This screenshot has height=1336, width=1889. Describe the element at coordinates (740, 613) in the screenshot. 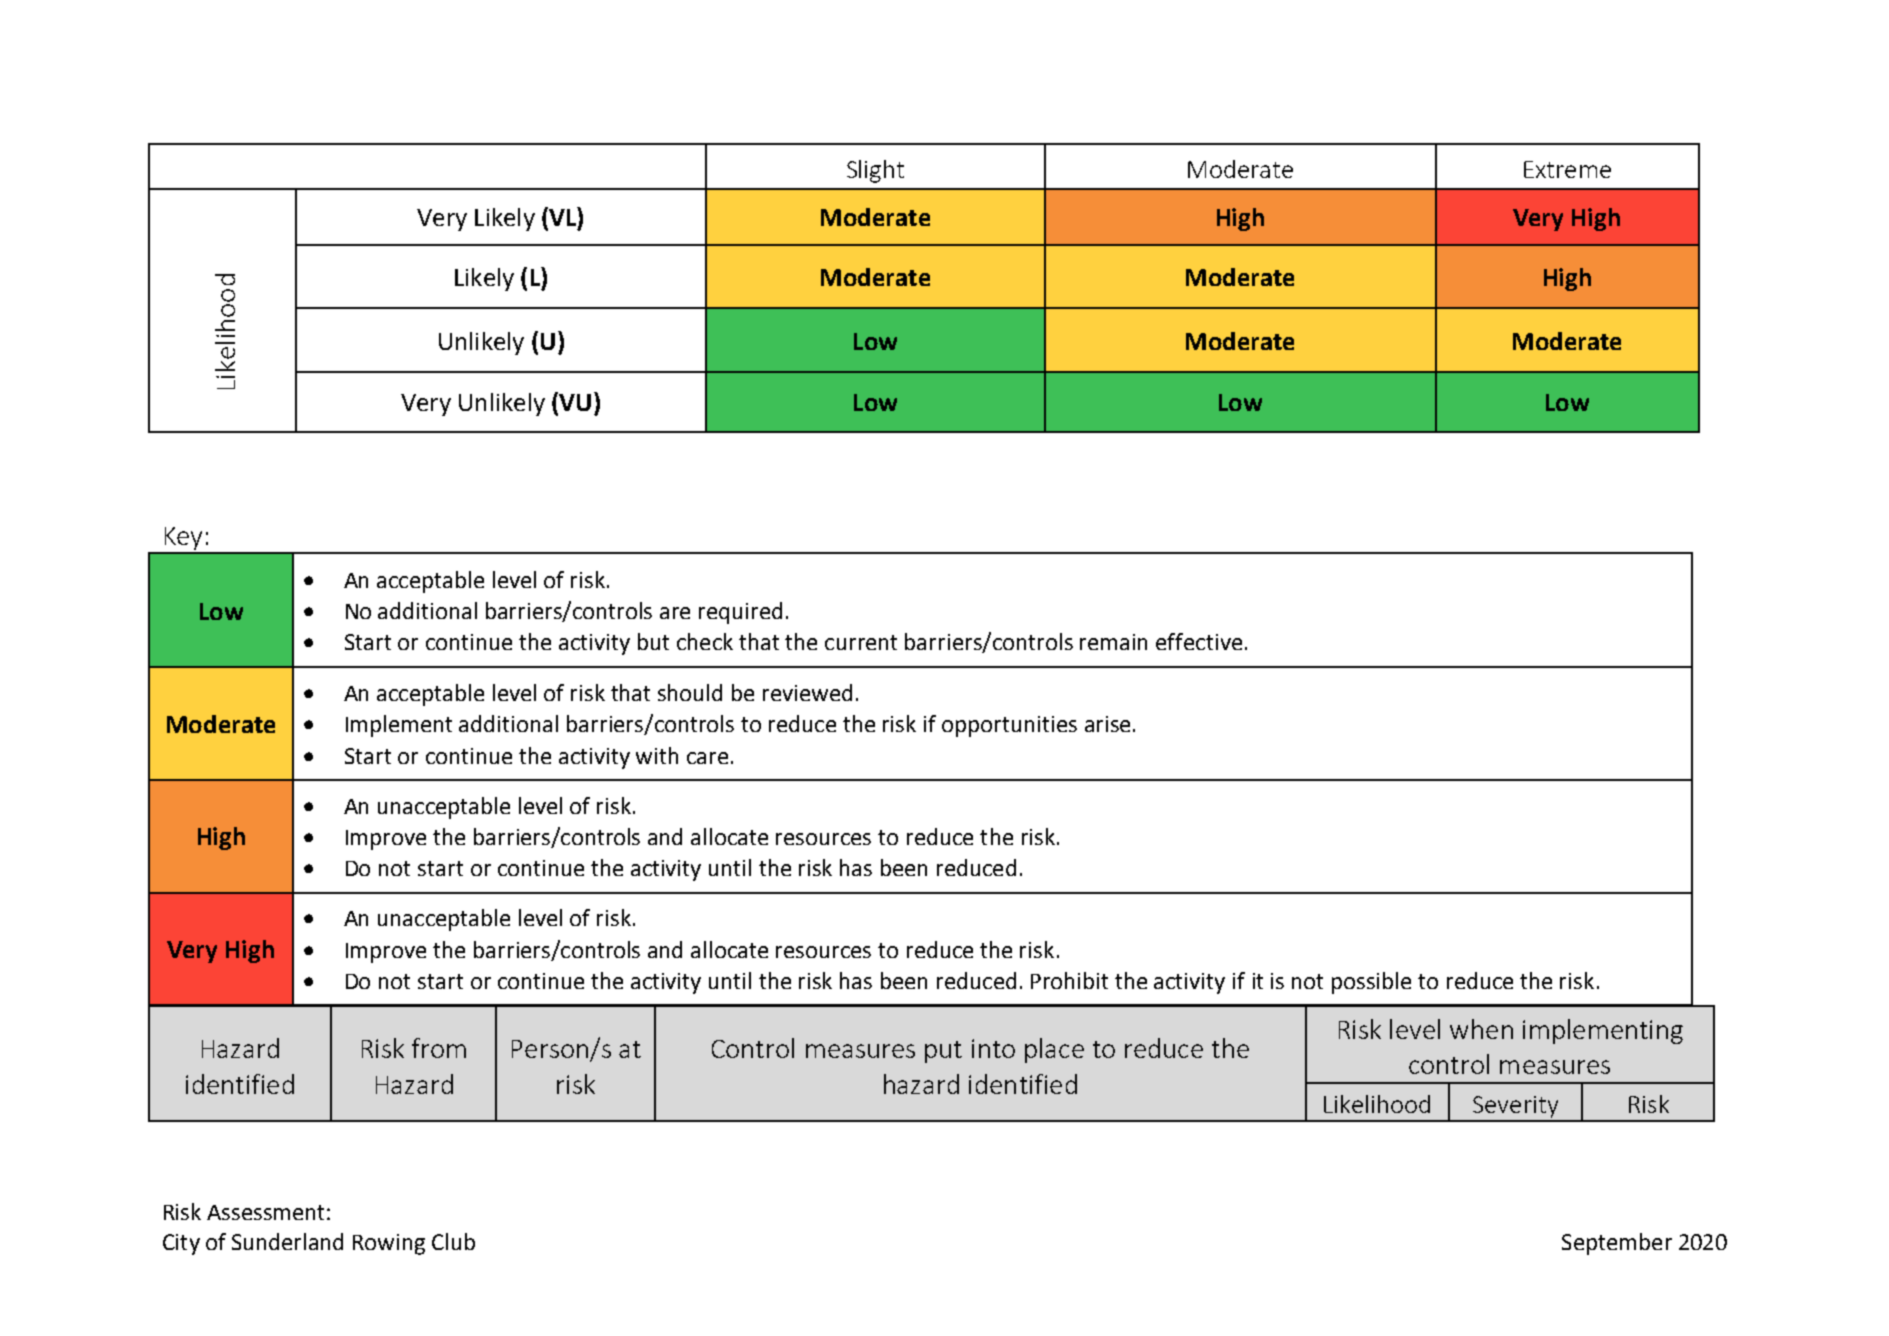

I see `required` at that location.
